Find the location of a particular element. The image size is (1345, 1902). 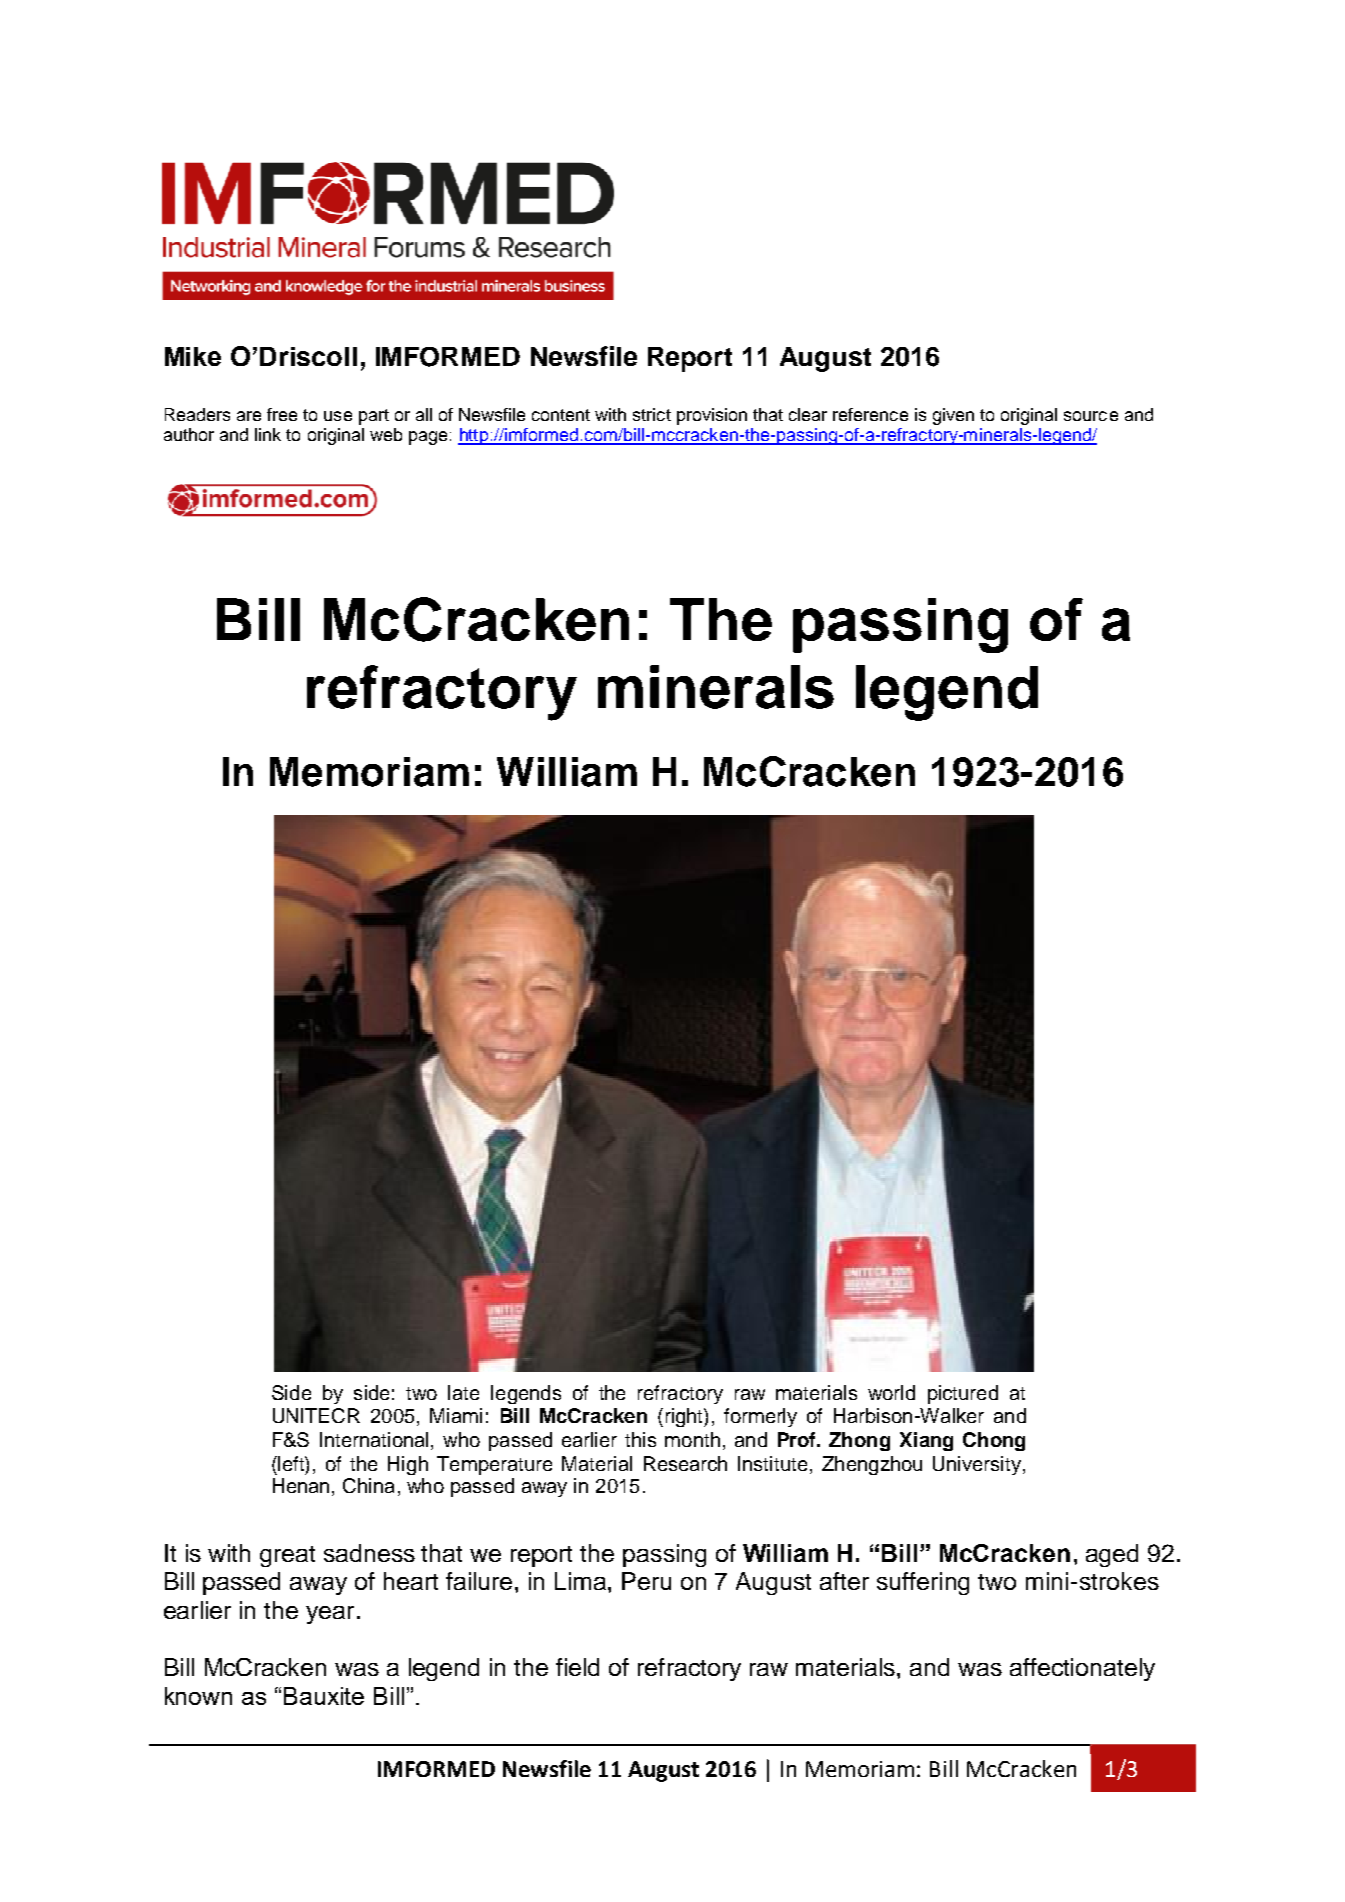

field is located at coordinates (577, 1667).
